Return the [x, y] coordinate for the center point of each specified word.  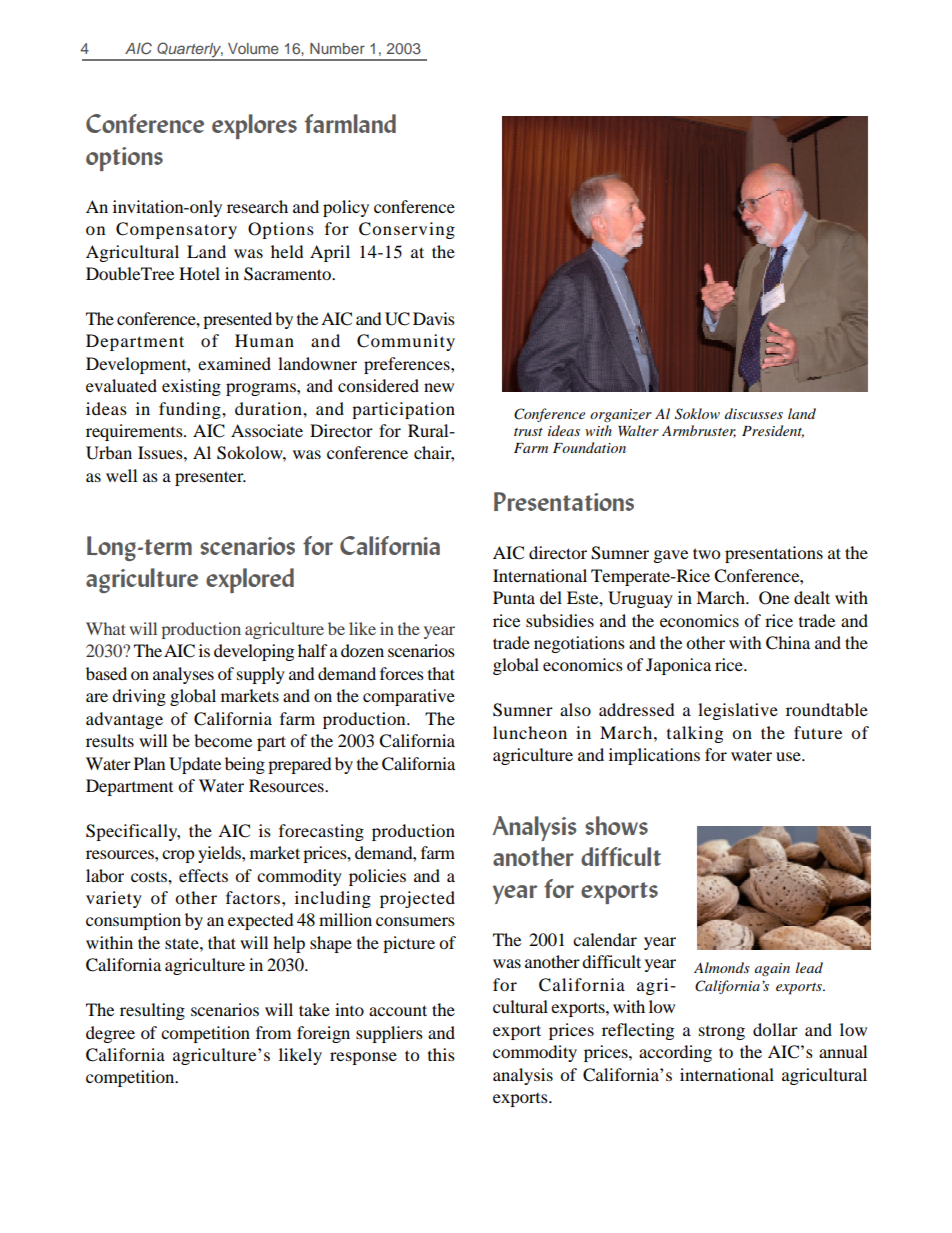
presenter [210, 478]
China [788, 643]
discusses [754, 413]
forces [402, 673]
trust [528, 432]
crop [178, 856]
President [773, 431]
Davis [434, 318]
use [789, 756]
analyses [183, 675]
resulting [152, 1011]
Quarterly [189, 51]
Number [337, 48]
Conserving [407, 230]
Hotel [199, 273]
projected [417, 899]
